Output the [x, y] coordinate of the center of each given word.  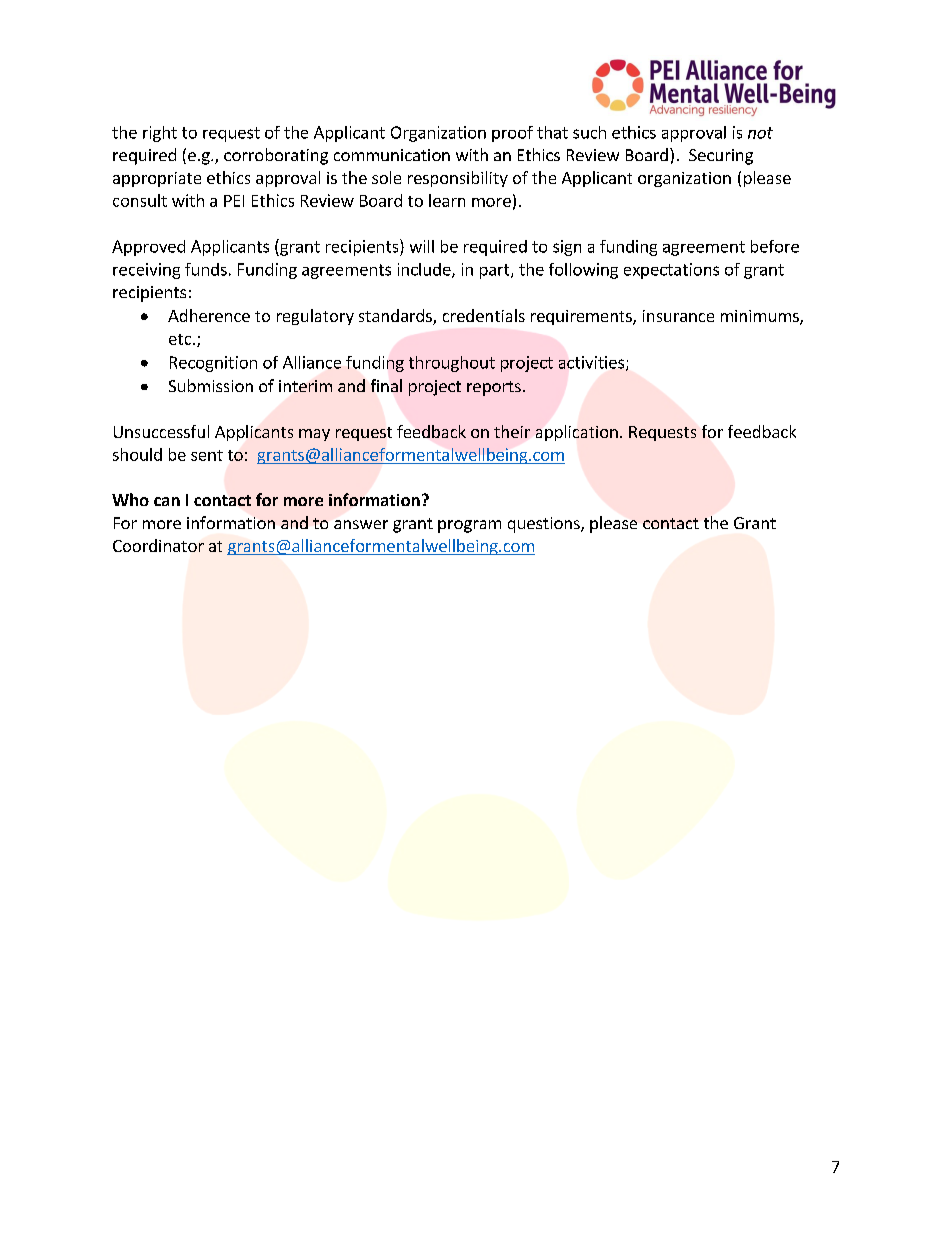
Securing [721, 157]
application [577, 433]
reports [494, 388]
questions [545, 525]
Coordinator [158, 545]
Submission [211, 385]
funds [206, 269]
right [160, 134]
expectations [671, 271]
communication [392, 155]
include [425, 270]
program [469, 526]
